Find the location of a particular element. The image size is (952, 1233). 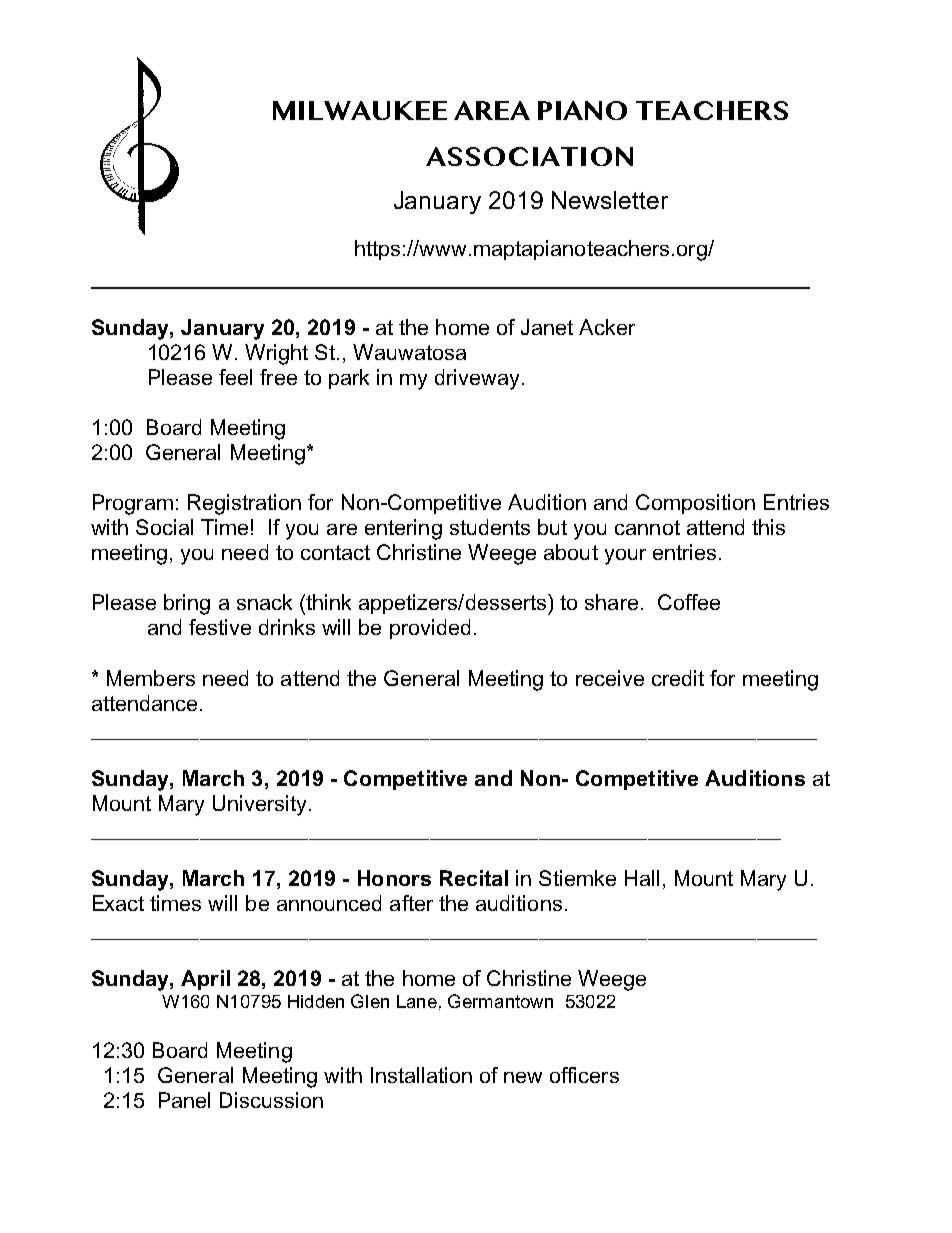

AREA is located at coordinates (492, 110).
